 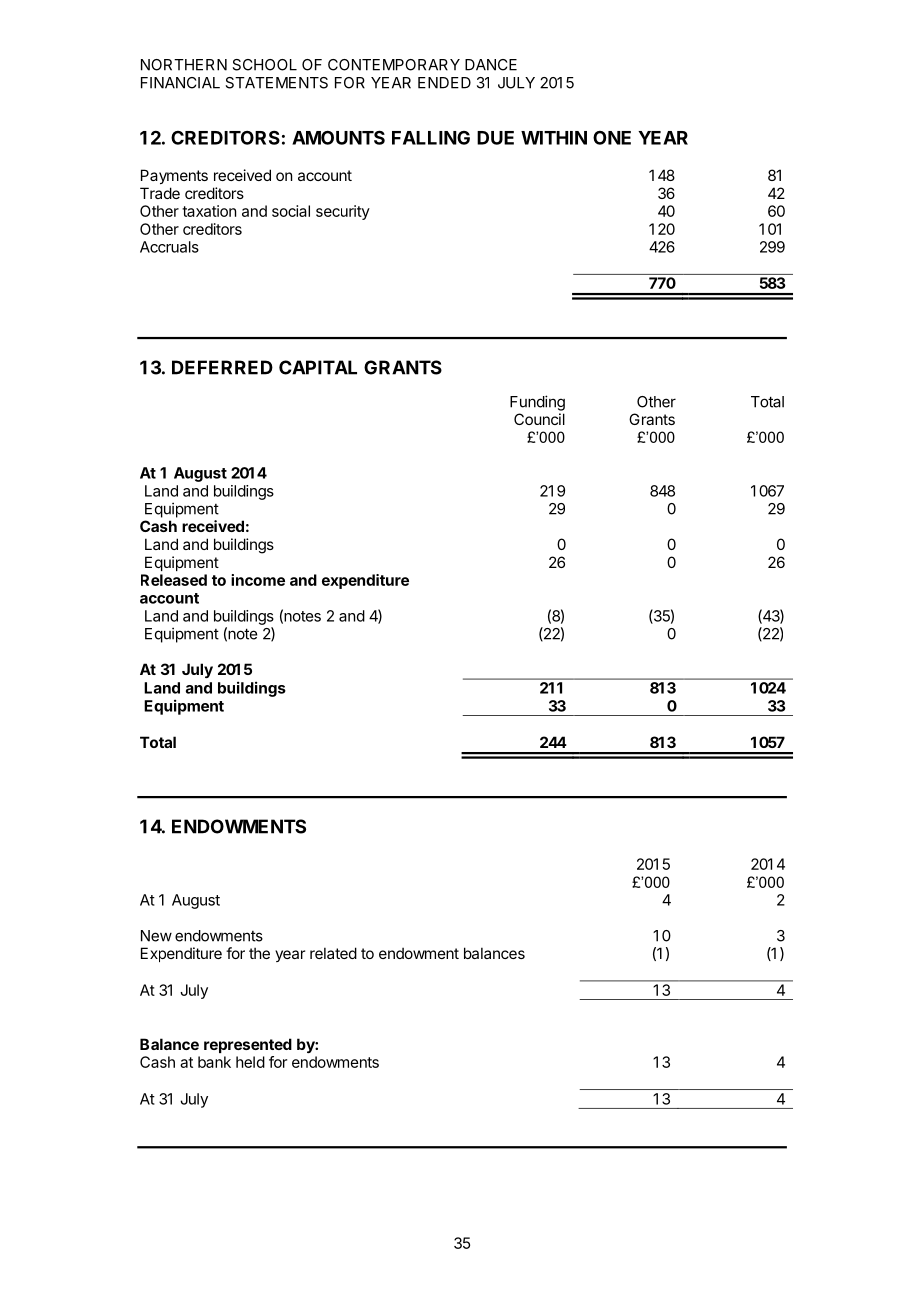 I want to click on Council, so click(x=539, y=419).
